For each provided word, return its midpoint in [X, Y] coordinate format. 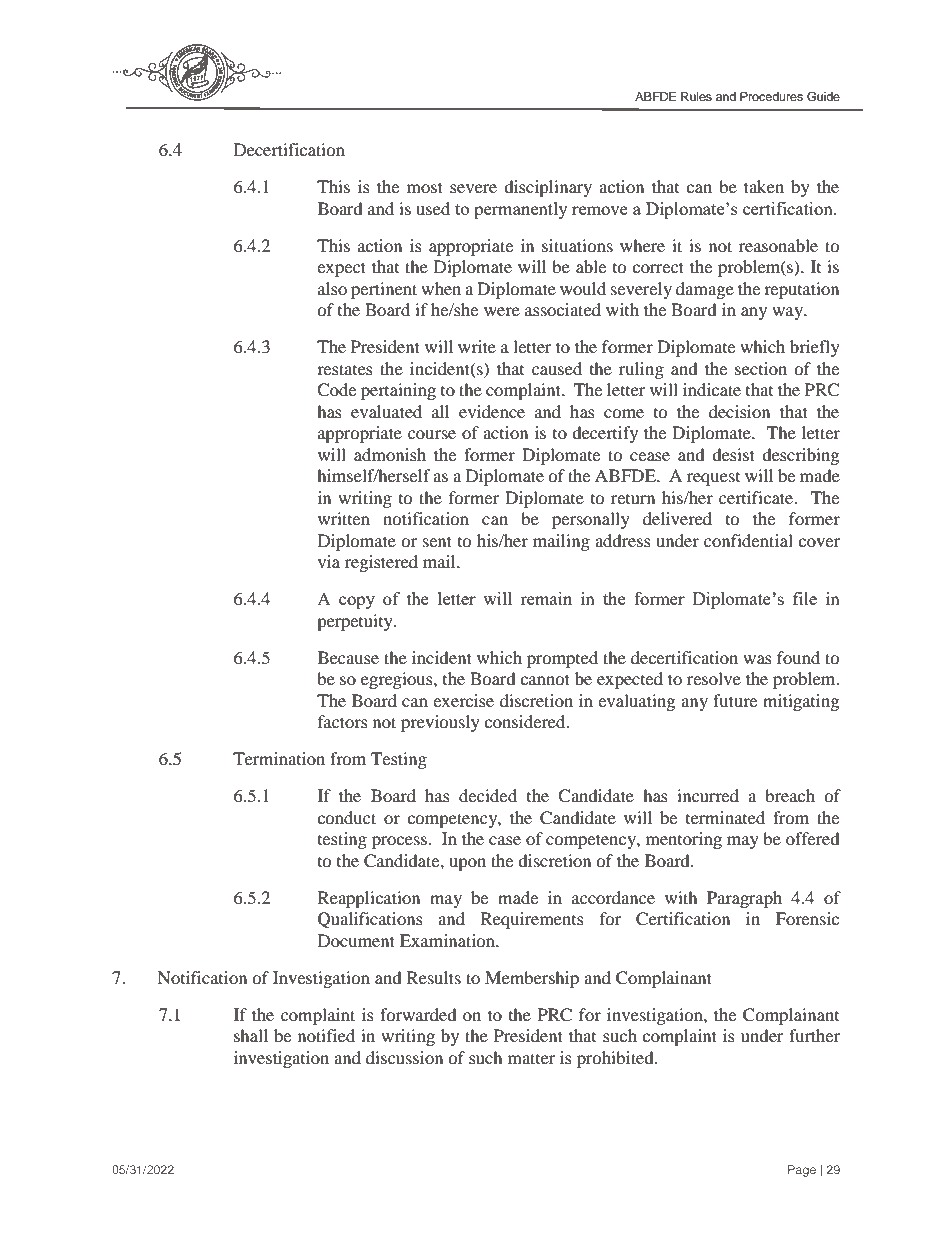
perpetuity [356, 622]
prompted [562, 659]
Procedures [771, 96]
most [425, 187]
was [757, 659]
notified [326, 1035]
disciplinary [548, 188]
